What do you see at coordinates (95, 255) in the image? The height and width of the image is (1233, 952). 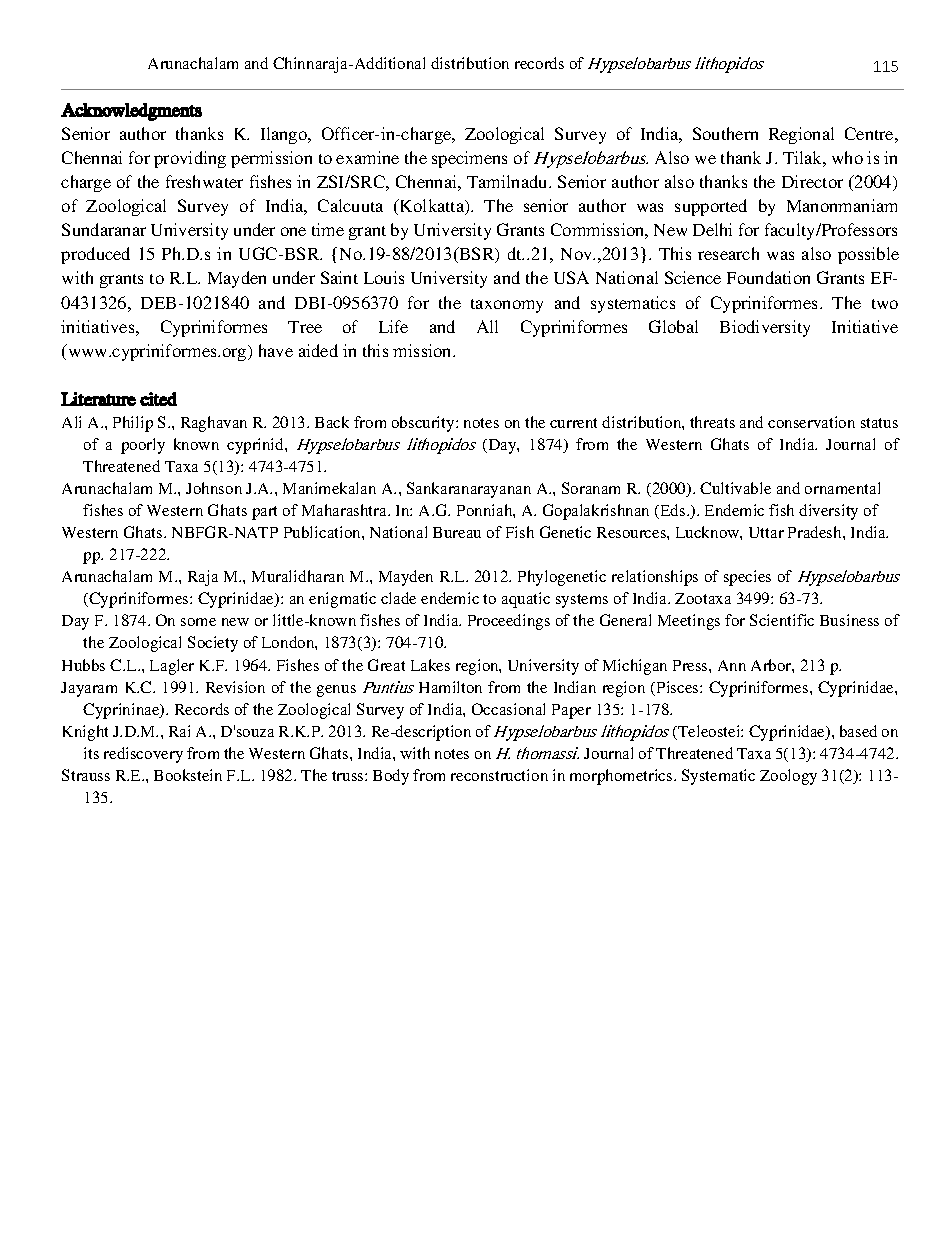 I see `produced` at bounding box center [95, 255].
